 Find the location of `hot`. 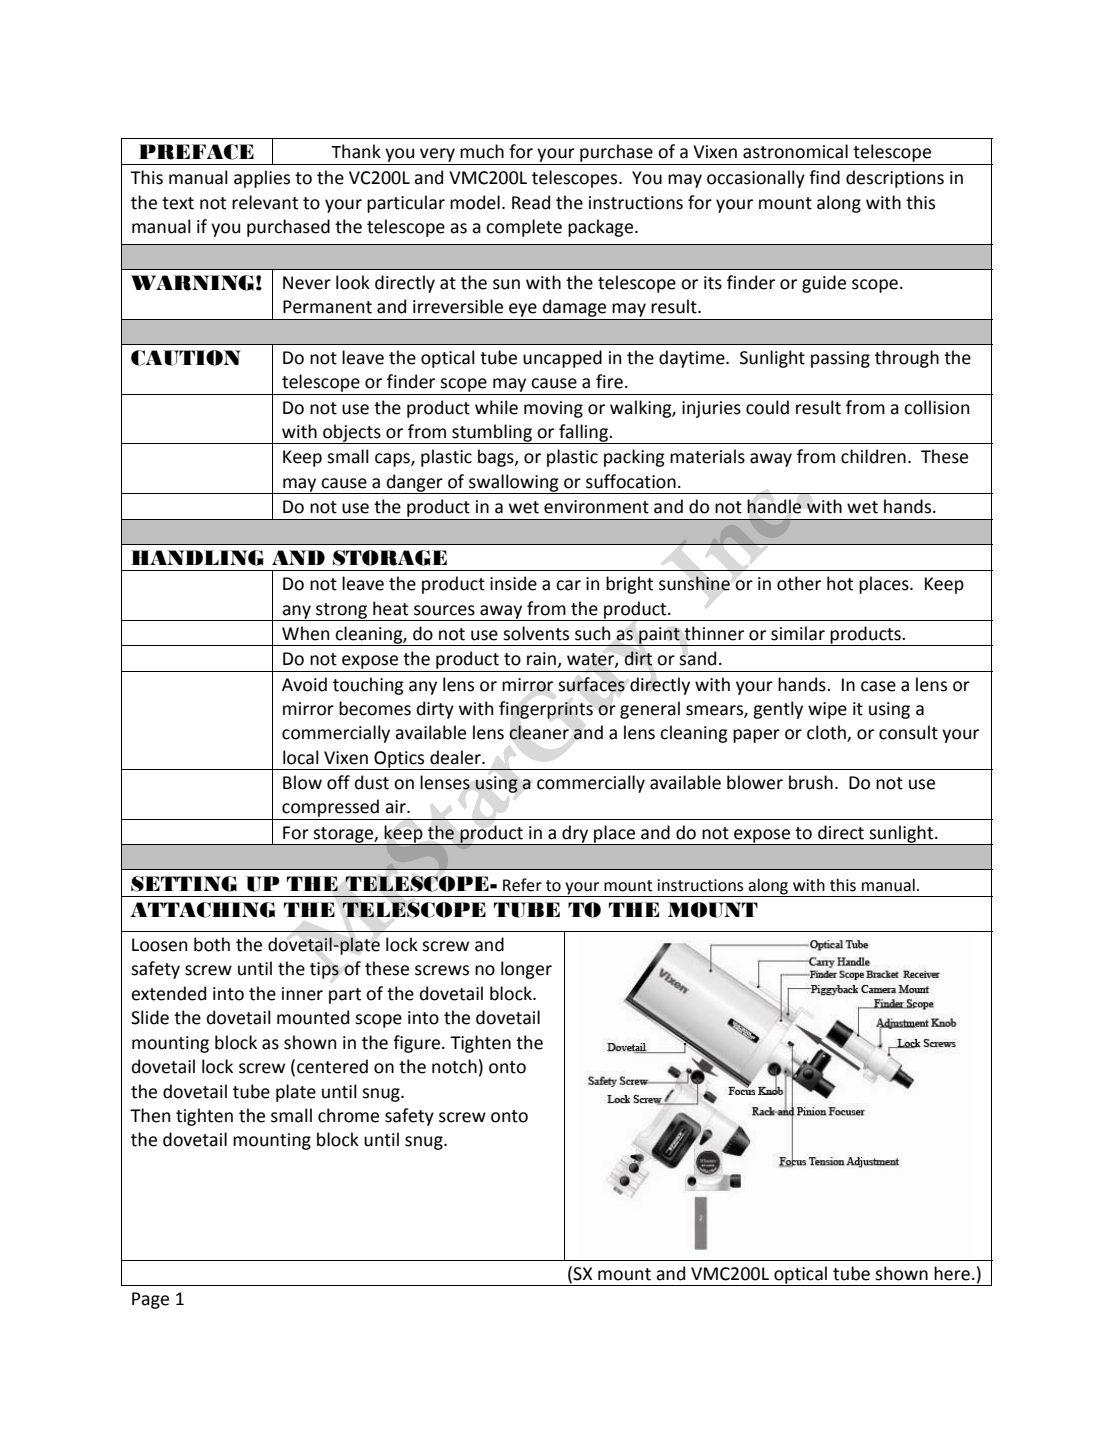

hot is located at coordinates (840, 583).
